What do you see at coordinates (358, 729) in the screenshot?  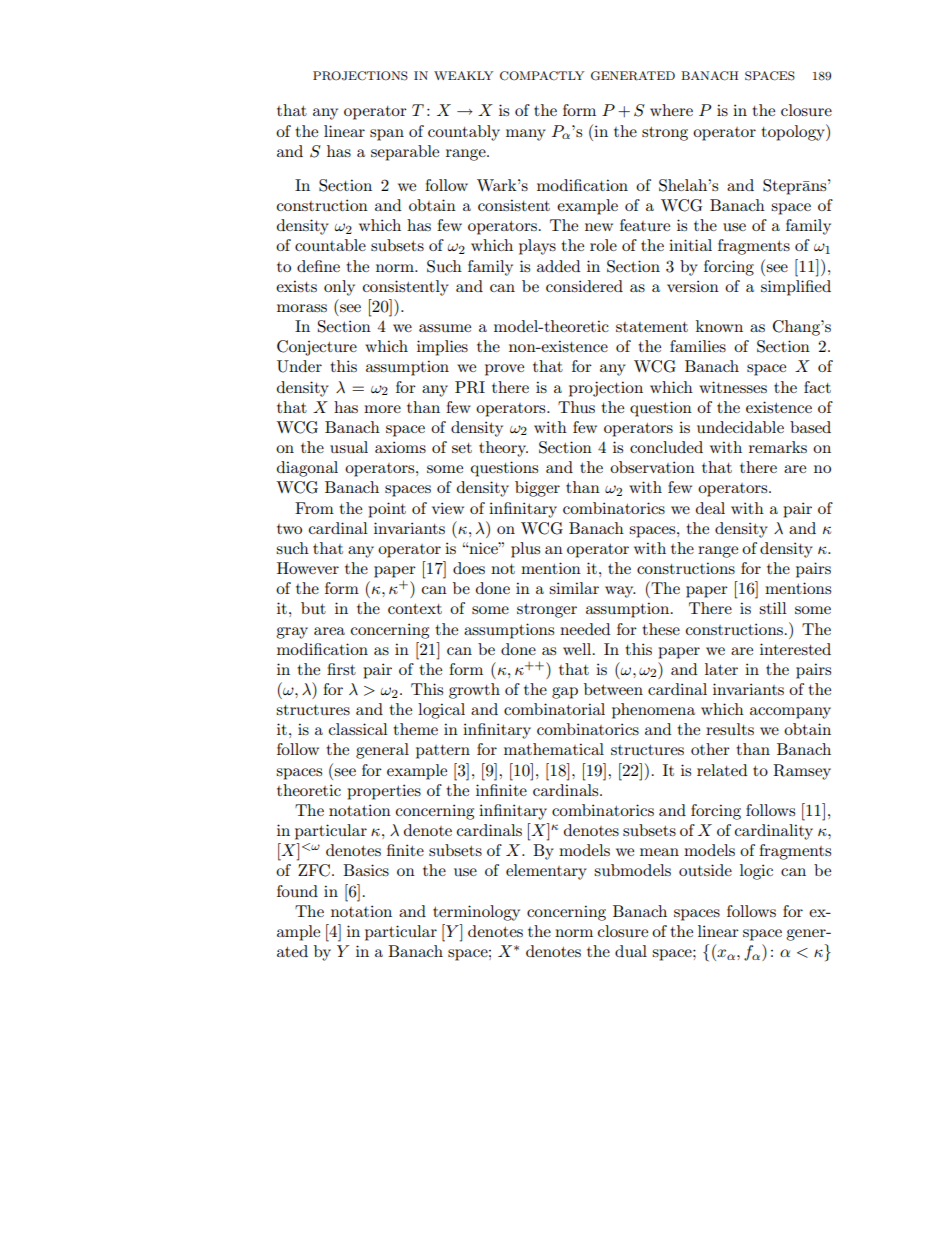 I see `classical` at bounding box center [358, 729].
